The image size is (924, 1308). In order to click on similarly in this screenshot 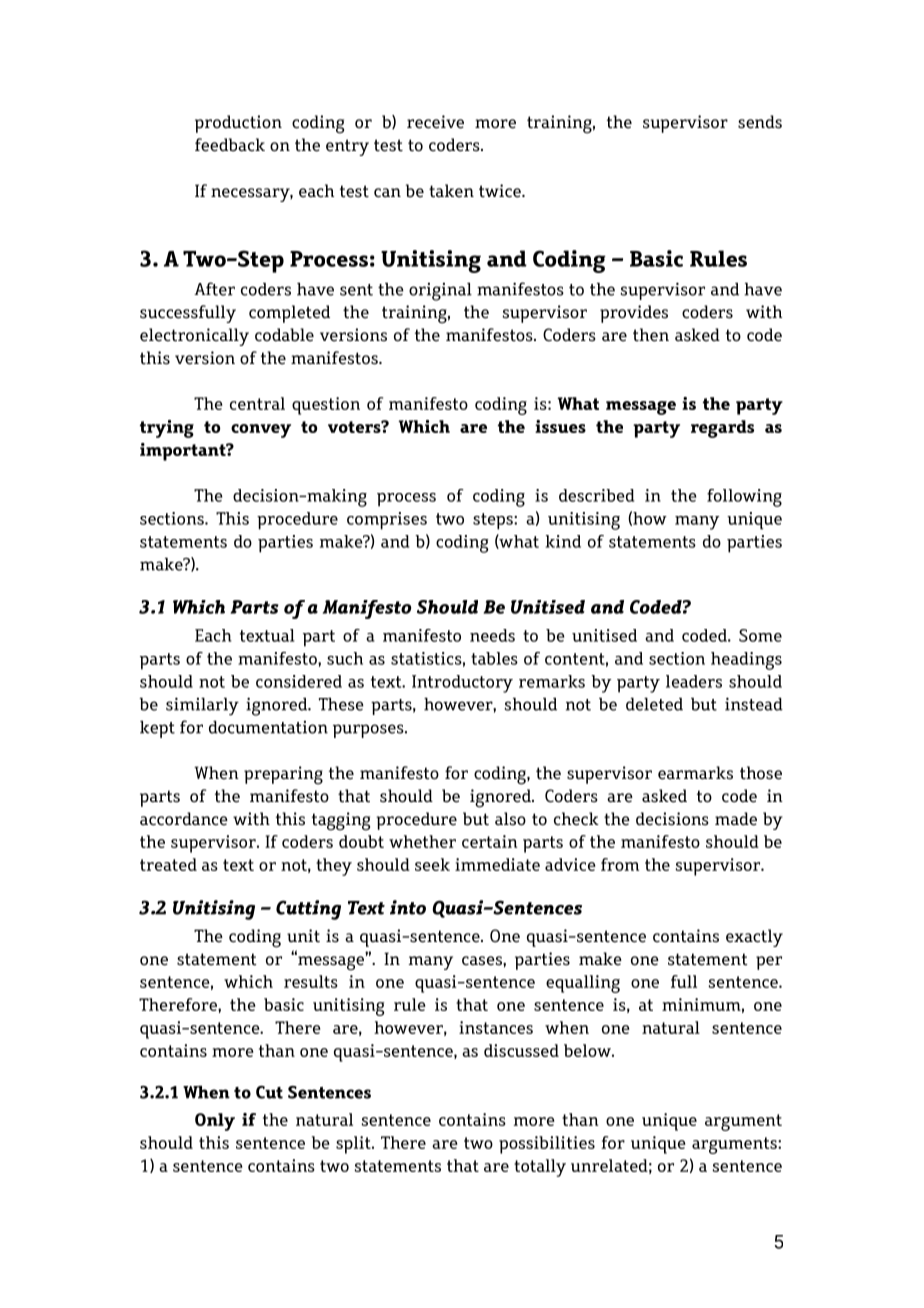, I will do `click(202, 706)`.
